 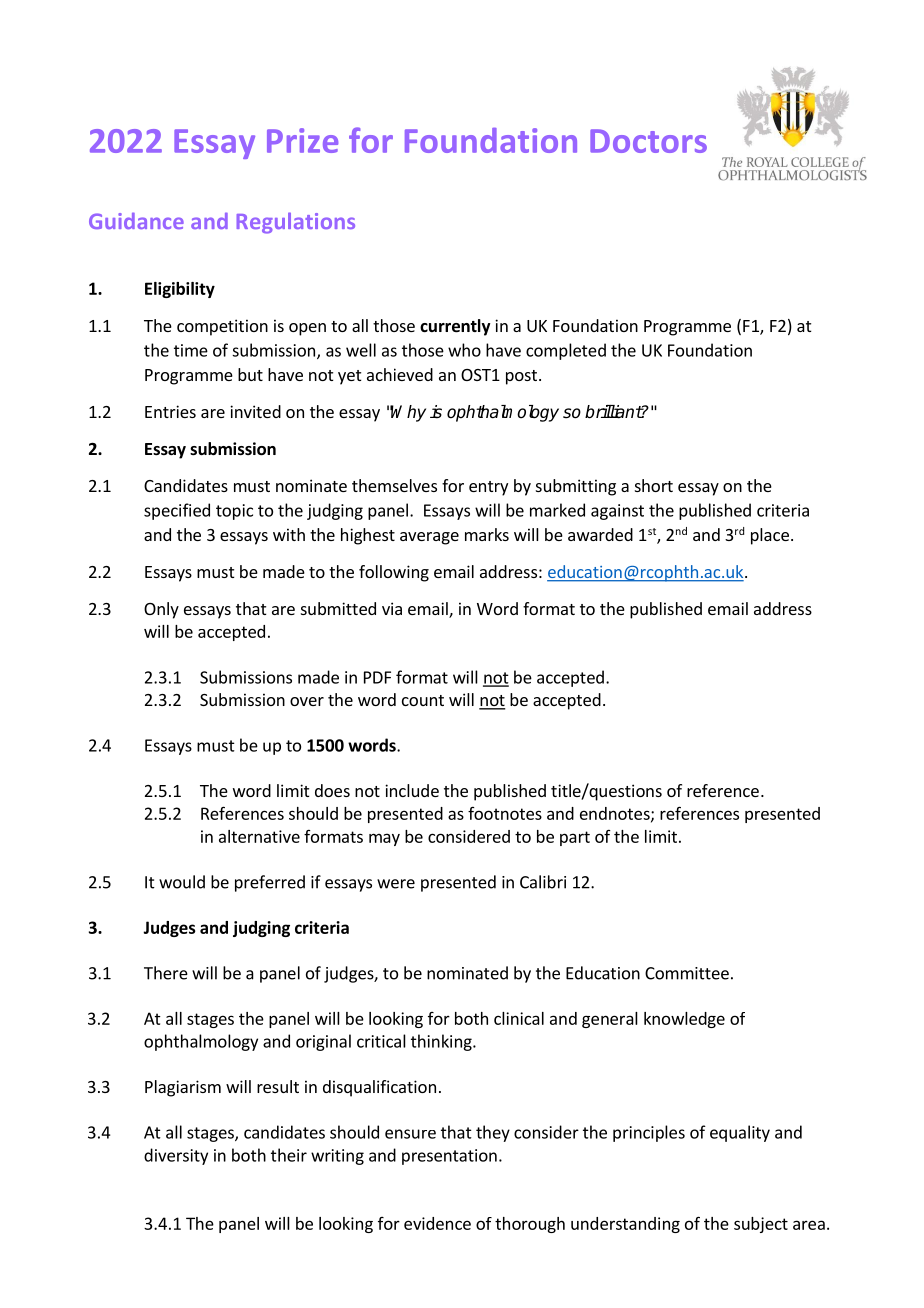 What do you see at coordinates (761, 1225) in the page?
I see `subject` at bounding box center [761, 1225].
